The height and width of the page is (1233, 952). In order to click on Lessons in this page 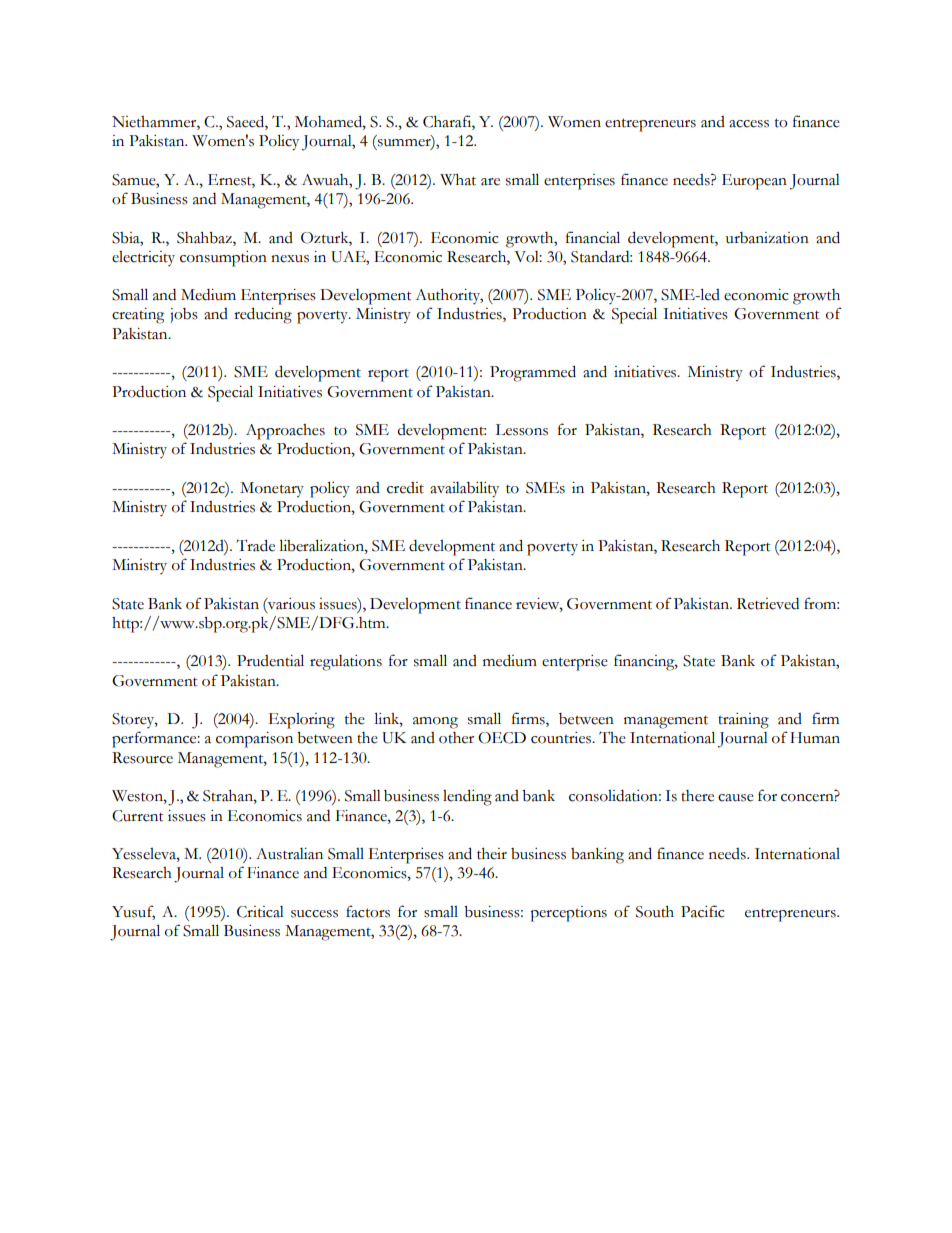, I will do `click(521, 430)`.
